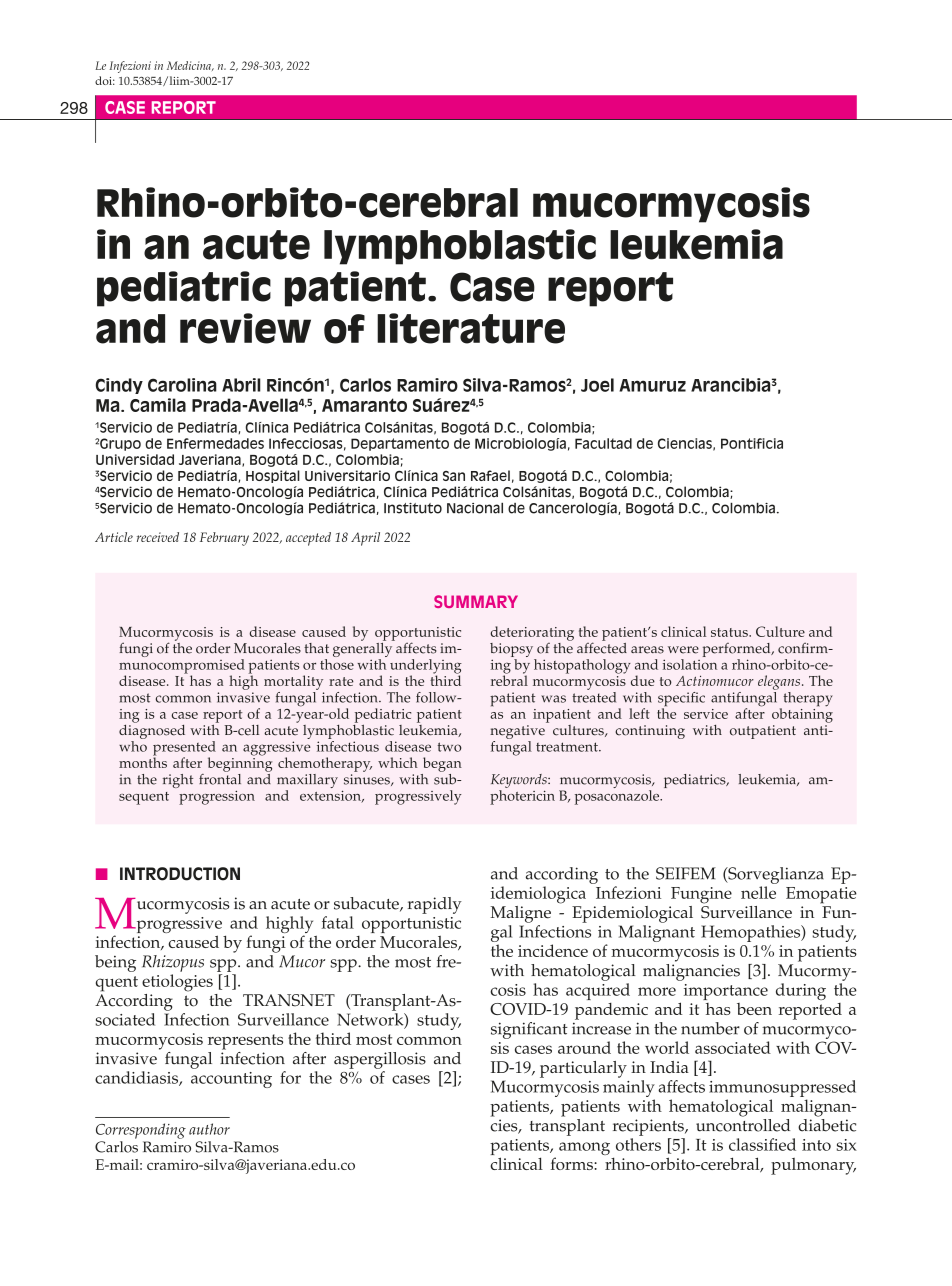 The image size is (952, 1286). I want to click on Carolina, so click(182, 385).
